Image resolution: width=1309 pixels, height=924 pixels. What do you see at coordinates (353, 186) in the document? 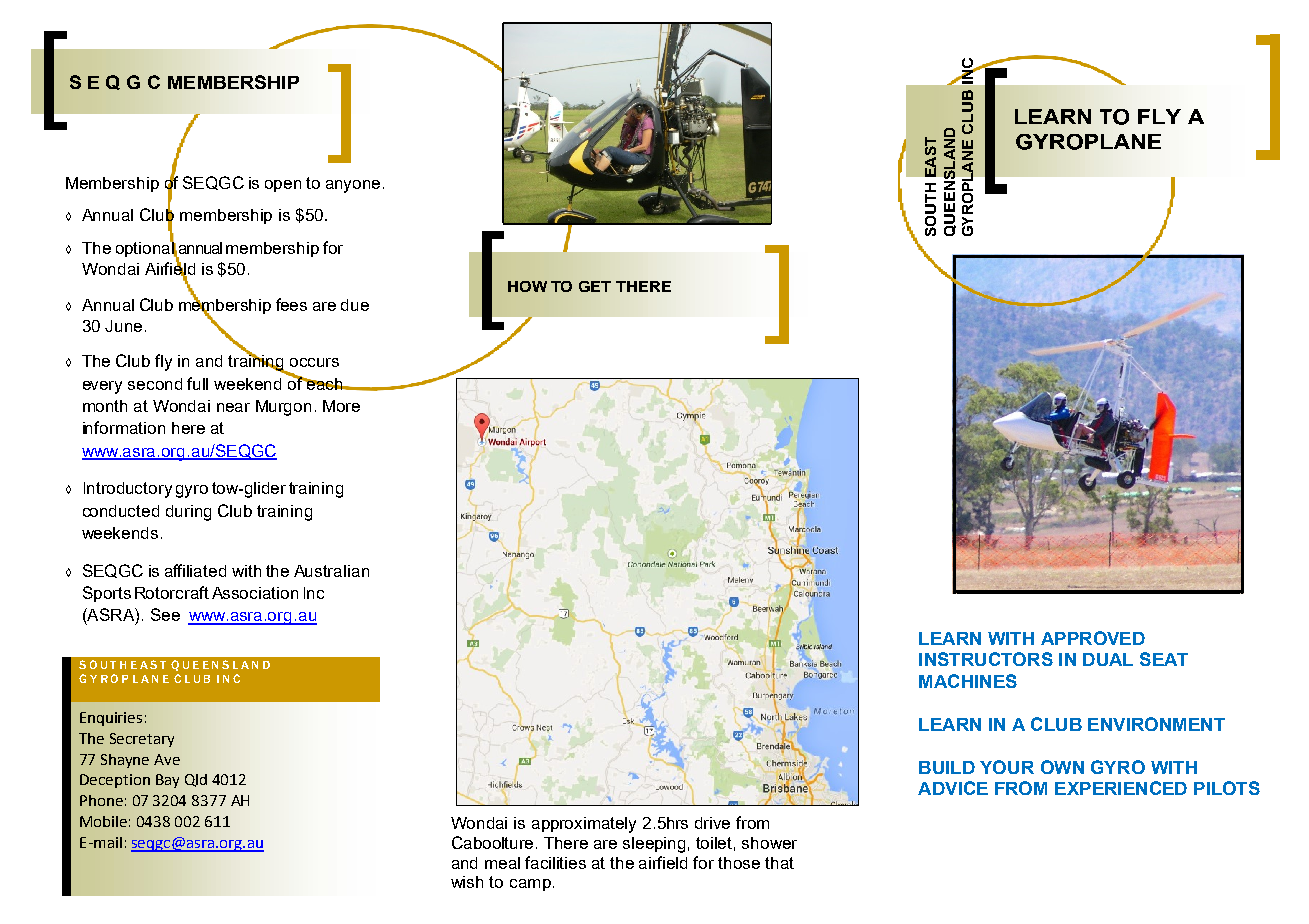
I see `anyone` at bounding box center [353, 186].
